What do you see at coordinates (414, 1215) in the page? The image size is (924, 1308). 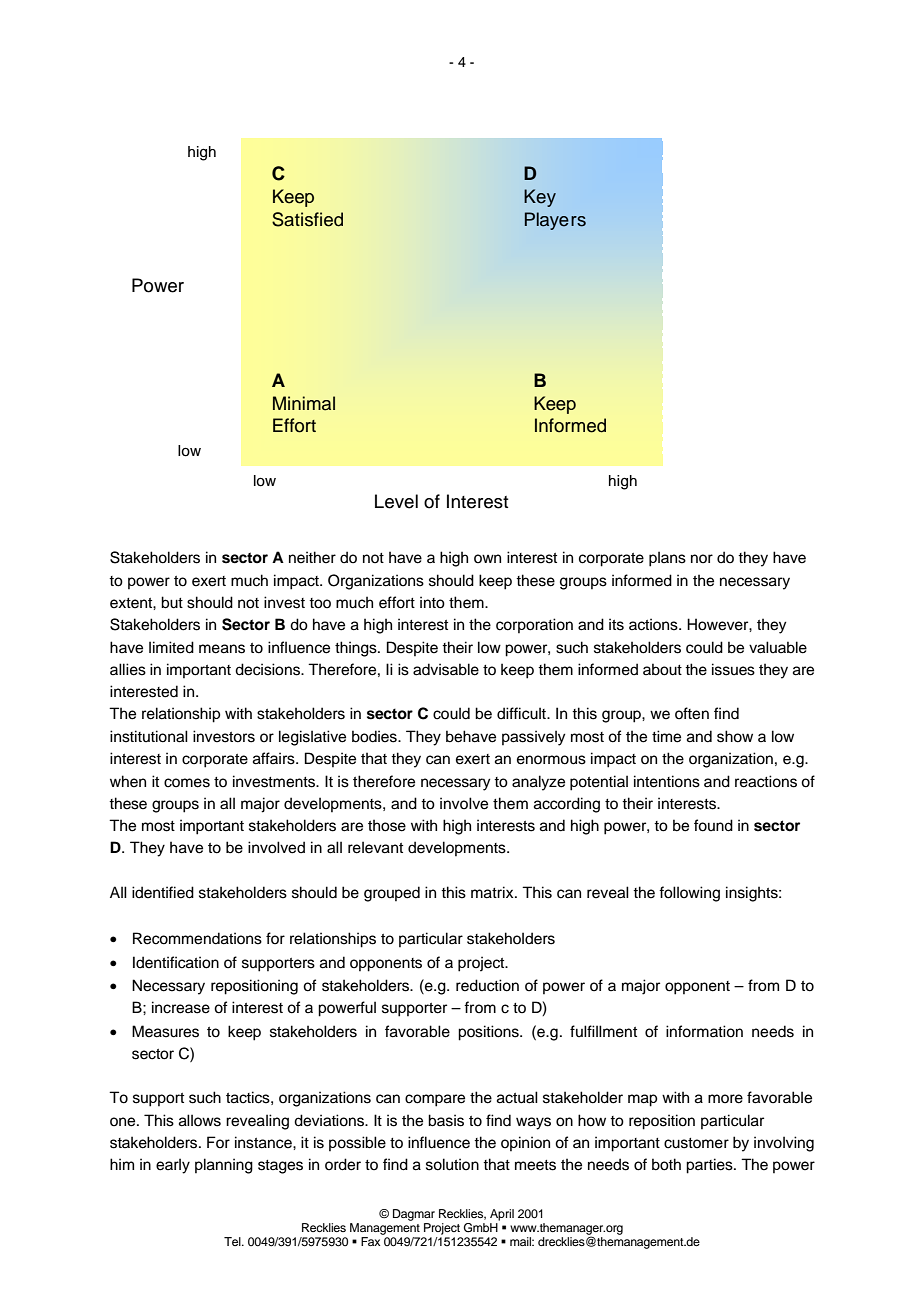 I see `Dagmar` at bounding box center [414, 1215].
